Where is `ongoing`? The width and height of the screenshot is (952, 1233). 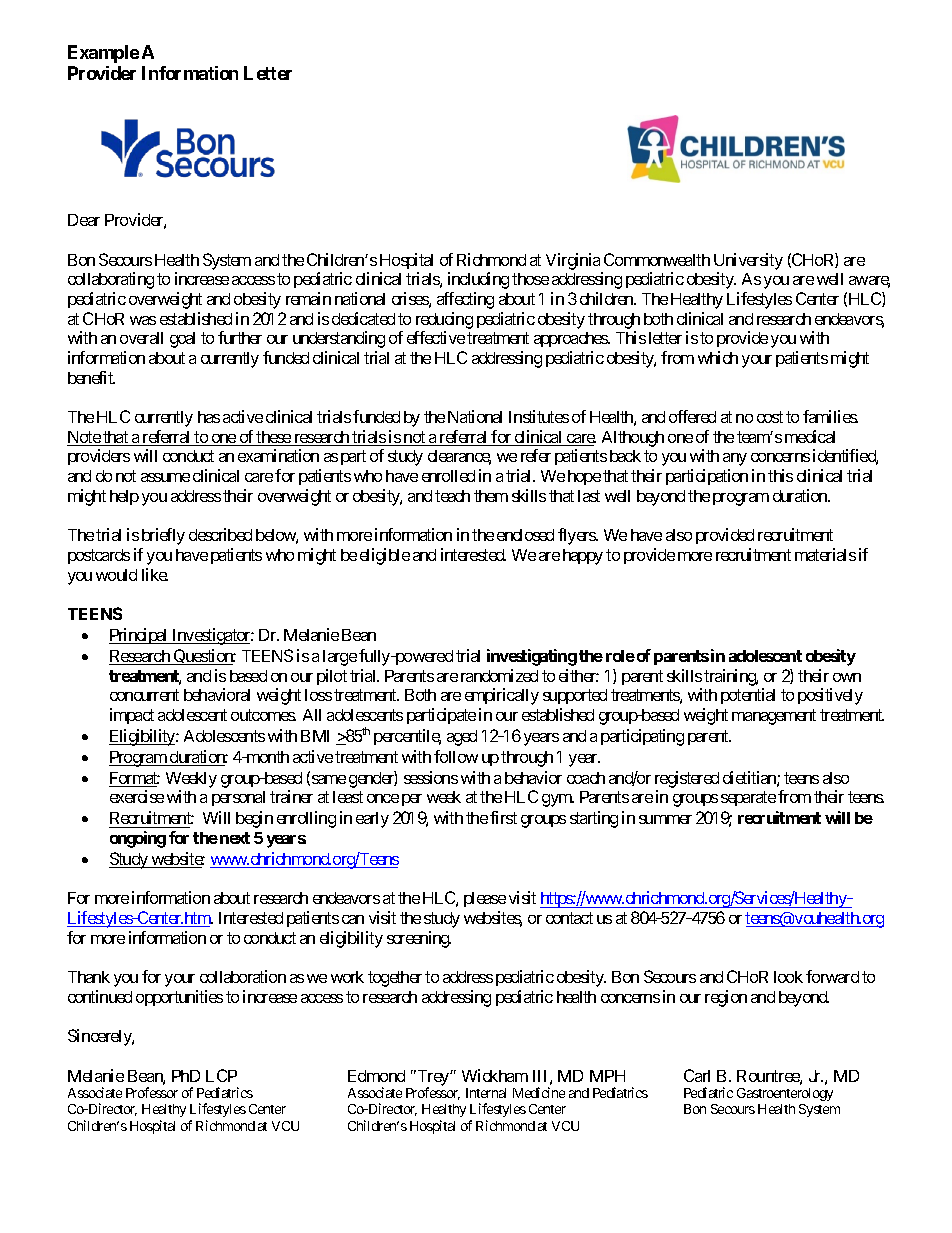 ongoing is located at coordinates (138, 839).
